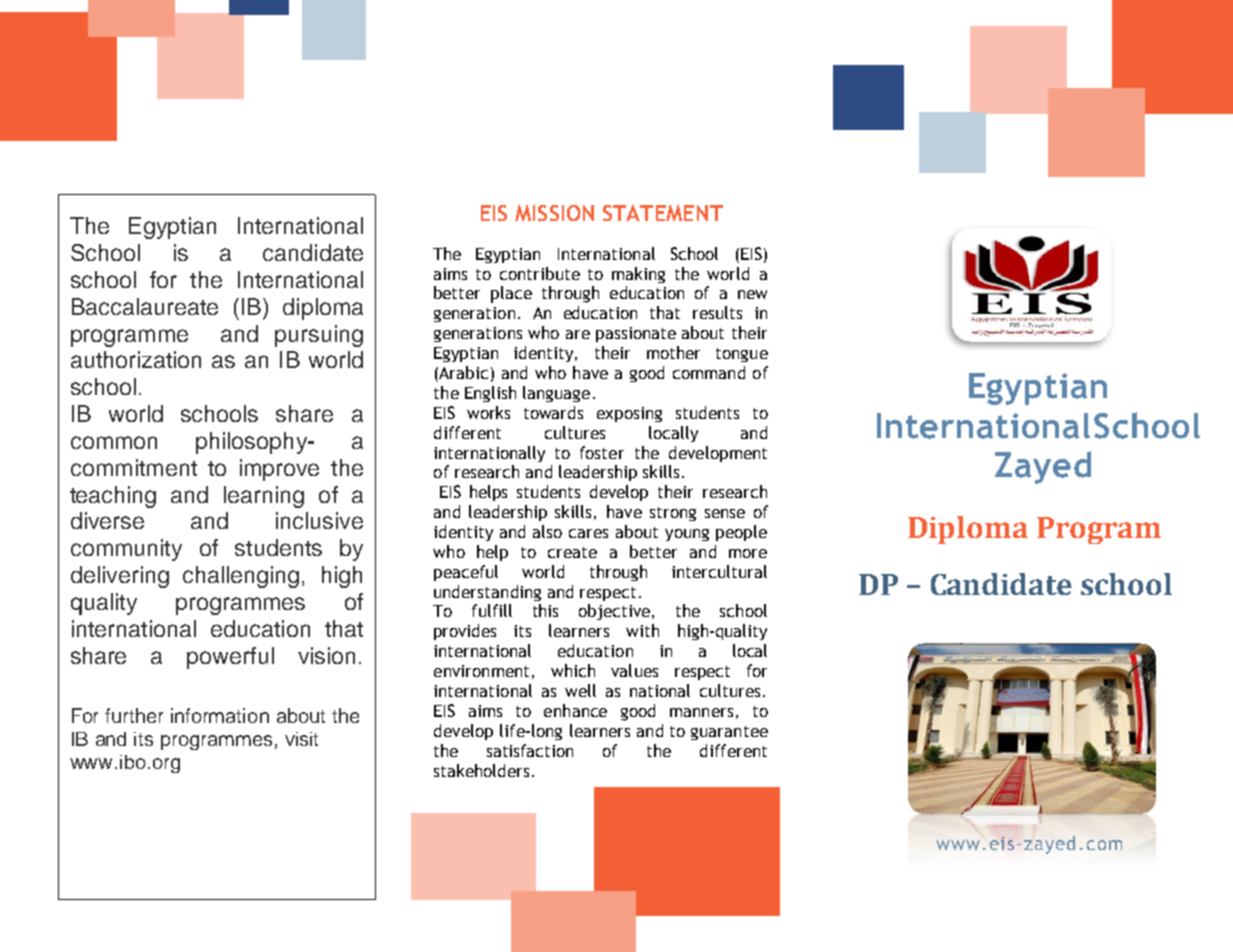 This screenshot has height=952, width=1233. Describe the element at coordinates (145, 306) in the screenshot. I see `Baccalaureate` at that location.
